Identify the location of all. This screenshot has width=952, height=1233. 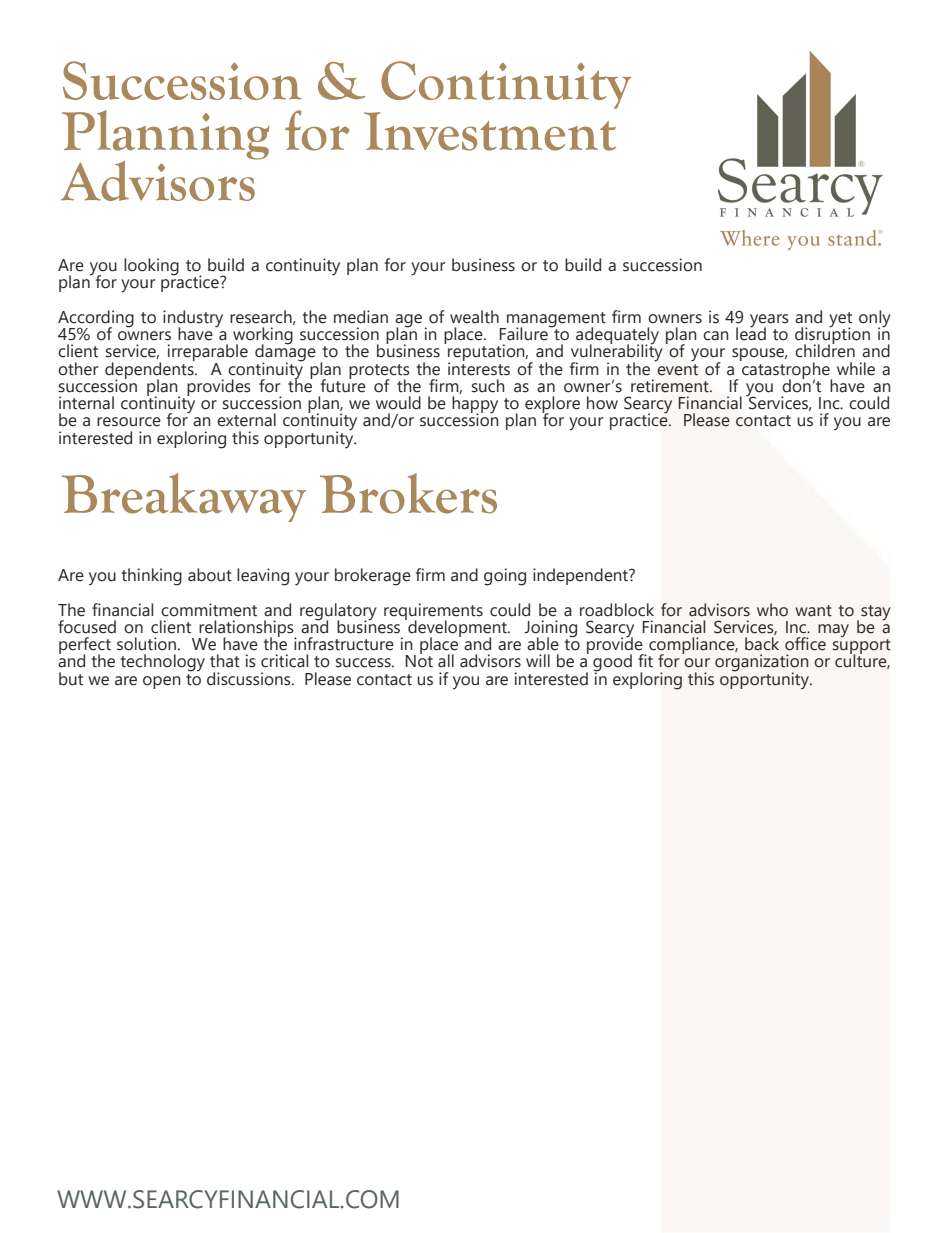
(446, 661).
